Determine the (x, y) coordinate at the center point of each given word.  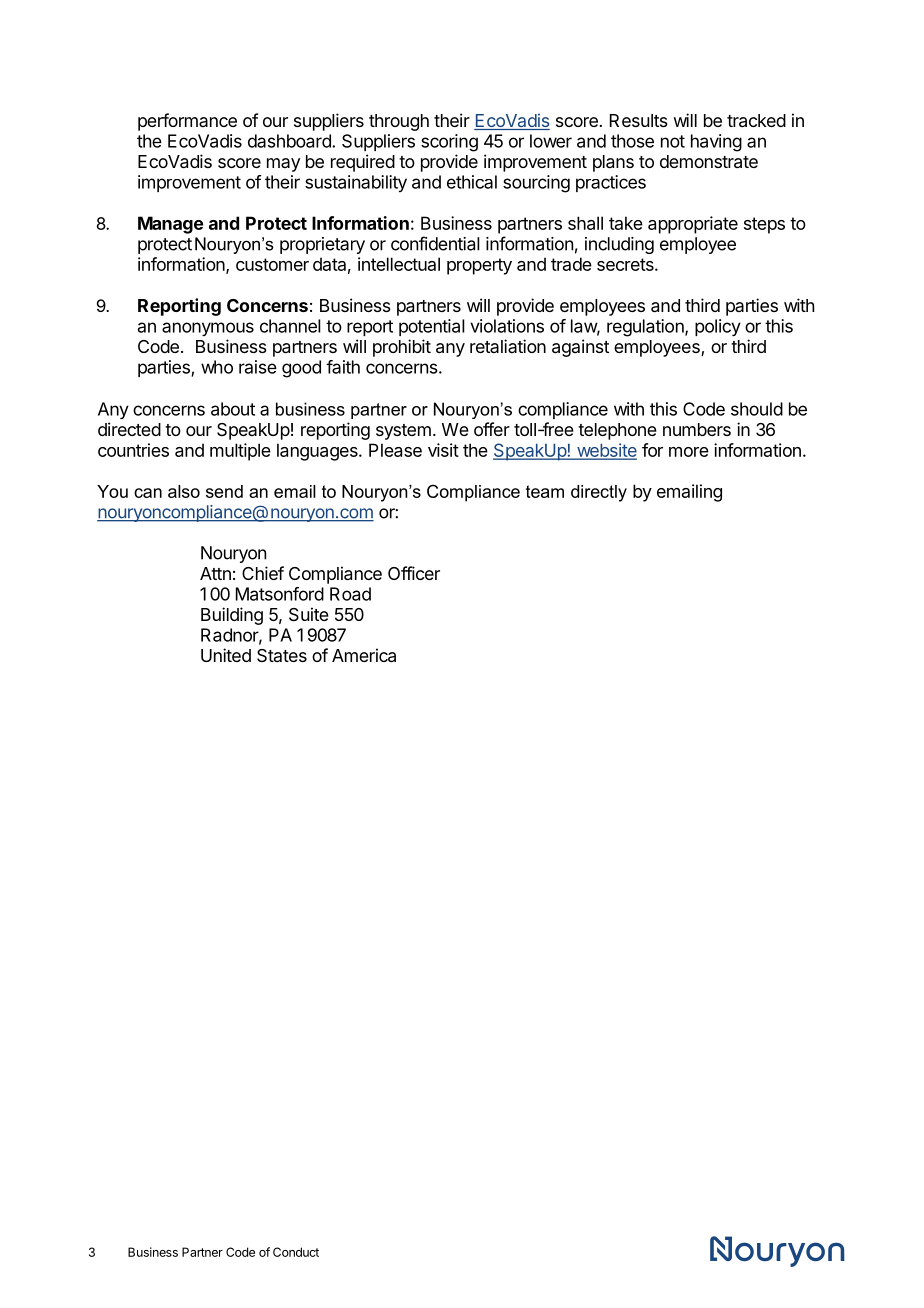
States (282, 655)
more (689, 452)
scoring (449, 143)
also (184, 491)
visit (443, 450)
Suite (309, 614)
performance (187, 122)
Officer (414, 573)
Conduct (296, 1252)
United (226, 655)
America (364, 655)
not (673, 141)
